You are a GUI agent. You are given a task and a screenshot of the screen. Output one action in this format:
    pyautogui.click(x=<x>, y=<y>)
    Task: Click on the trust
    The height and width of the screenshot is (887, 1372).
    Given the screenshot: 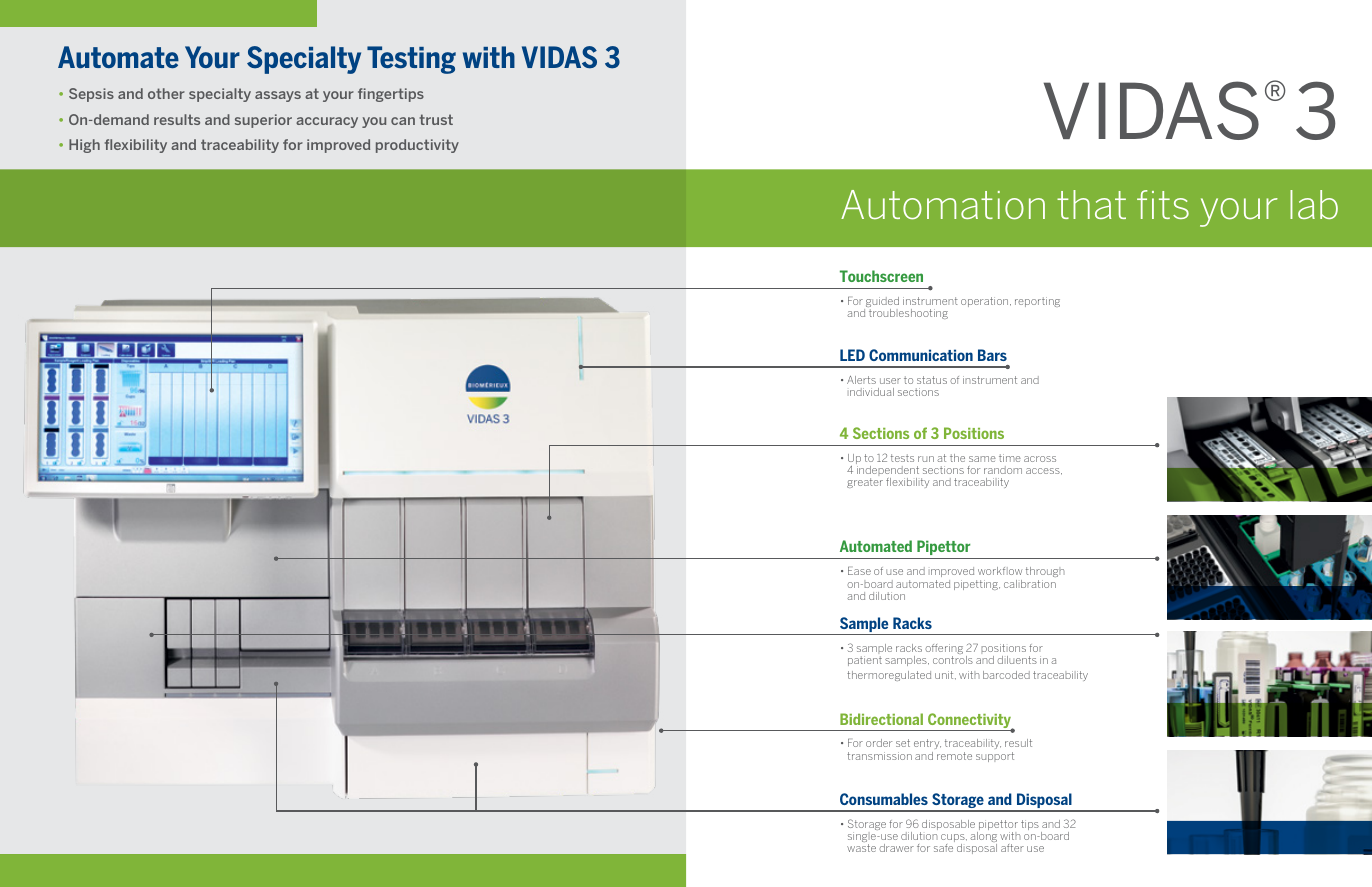 What is the action you would take?
    pyautogui.click(x=436, y=119)
